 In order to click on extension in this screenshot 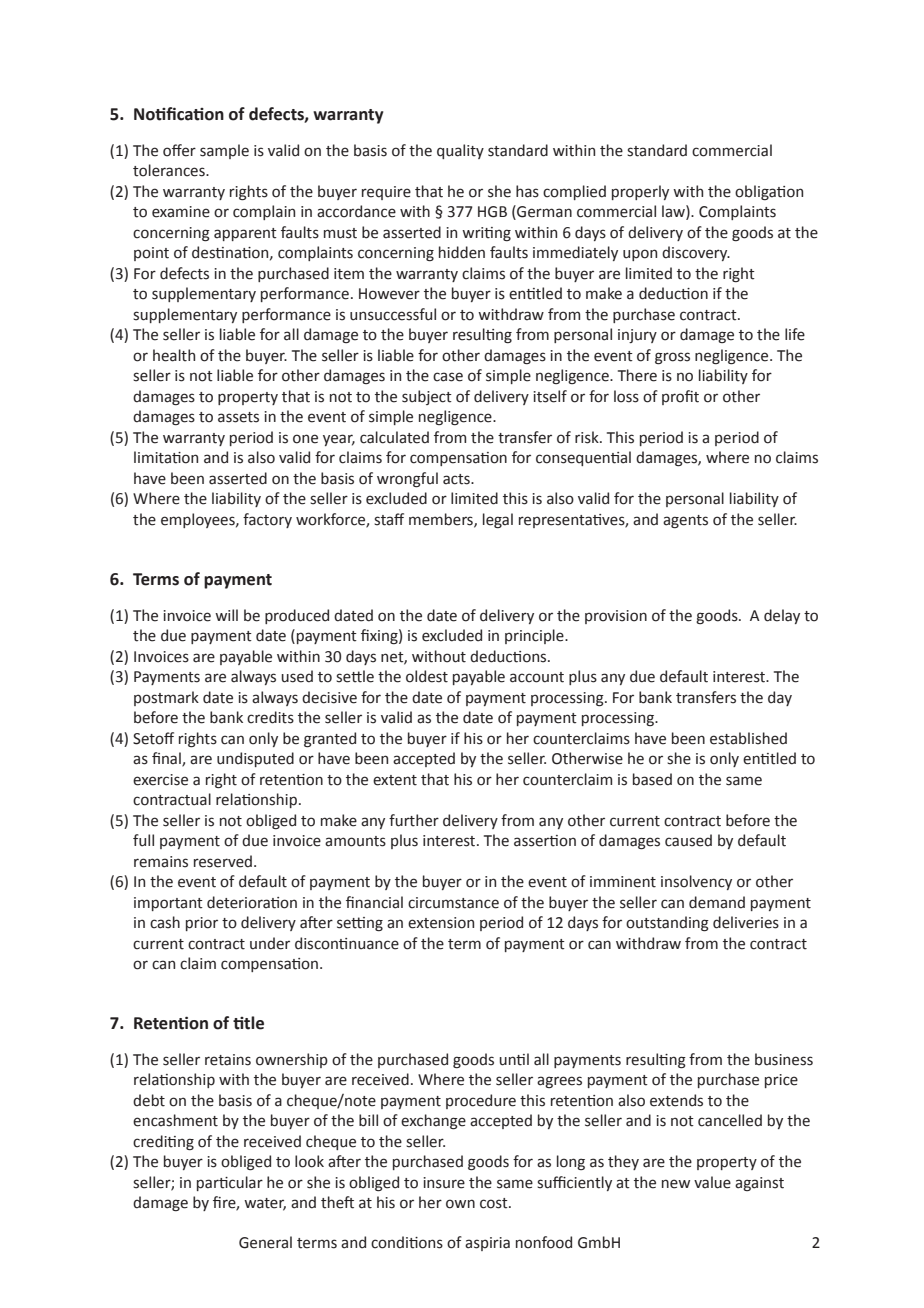, I will do `click(441, 923)`.
